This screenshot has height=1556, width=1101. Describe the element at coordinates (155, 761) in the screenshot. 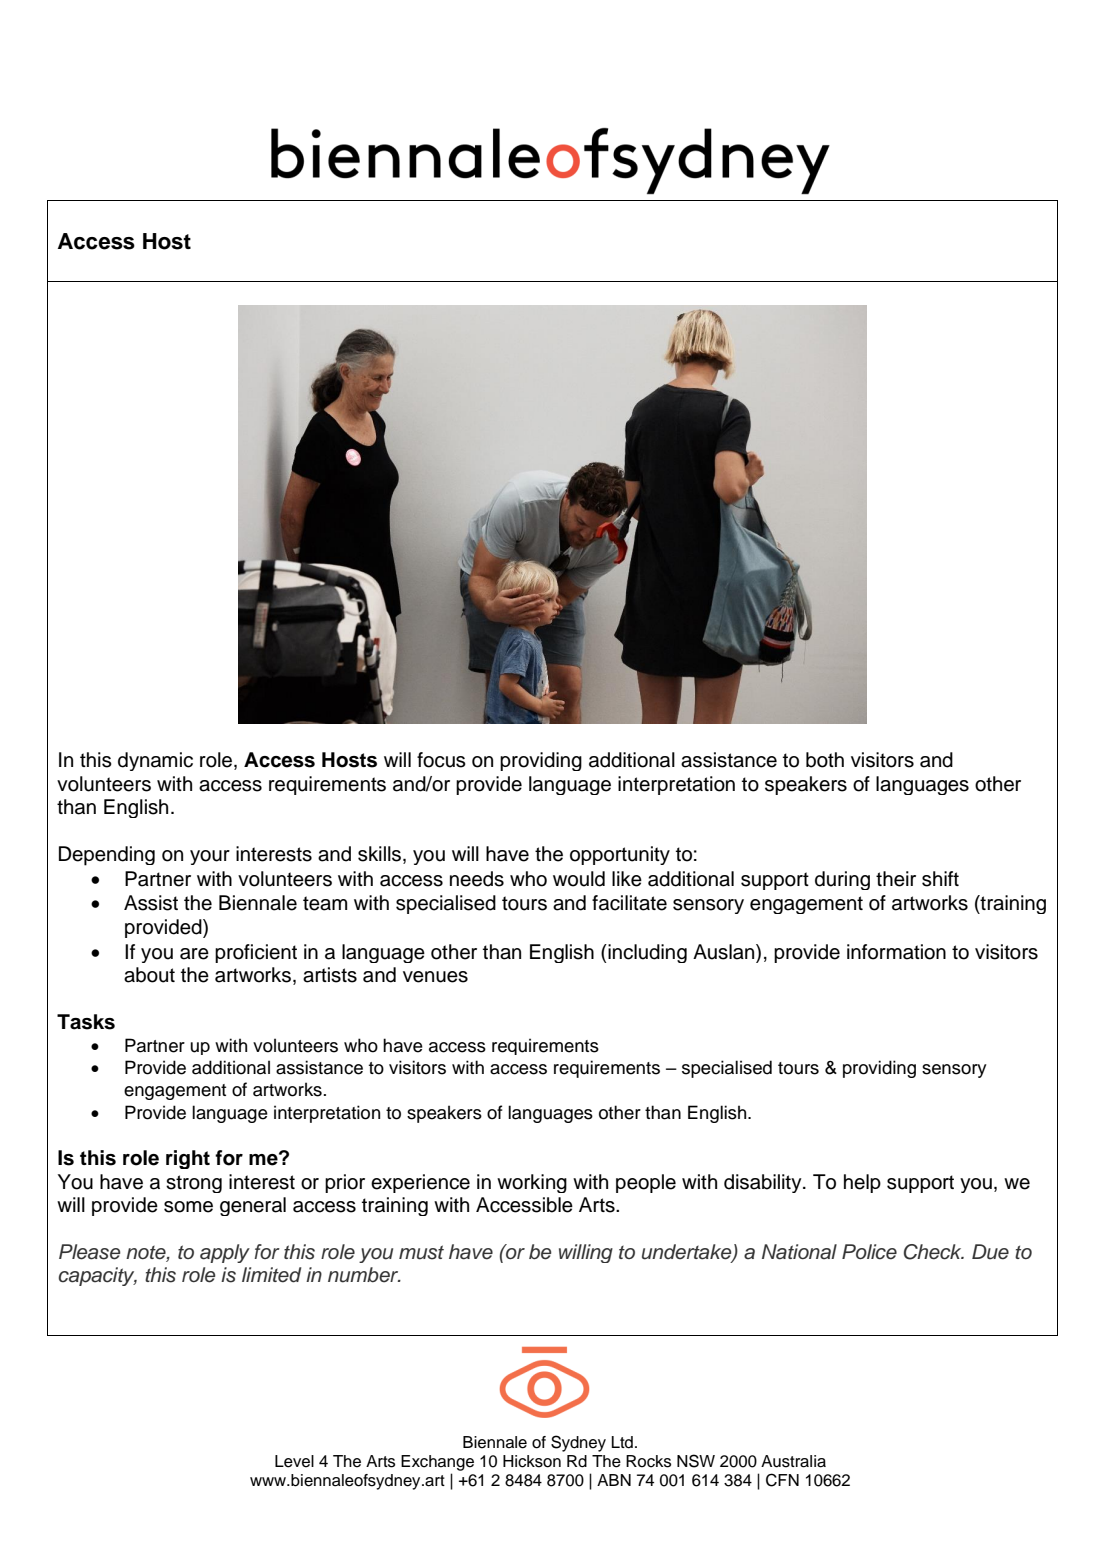

I see `dynamic` at that location.
